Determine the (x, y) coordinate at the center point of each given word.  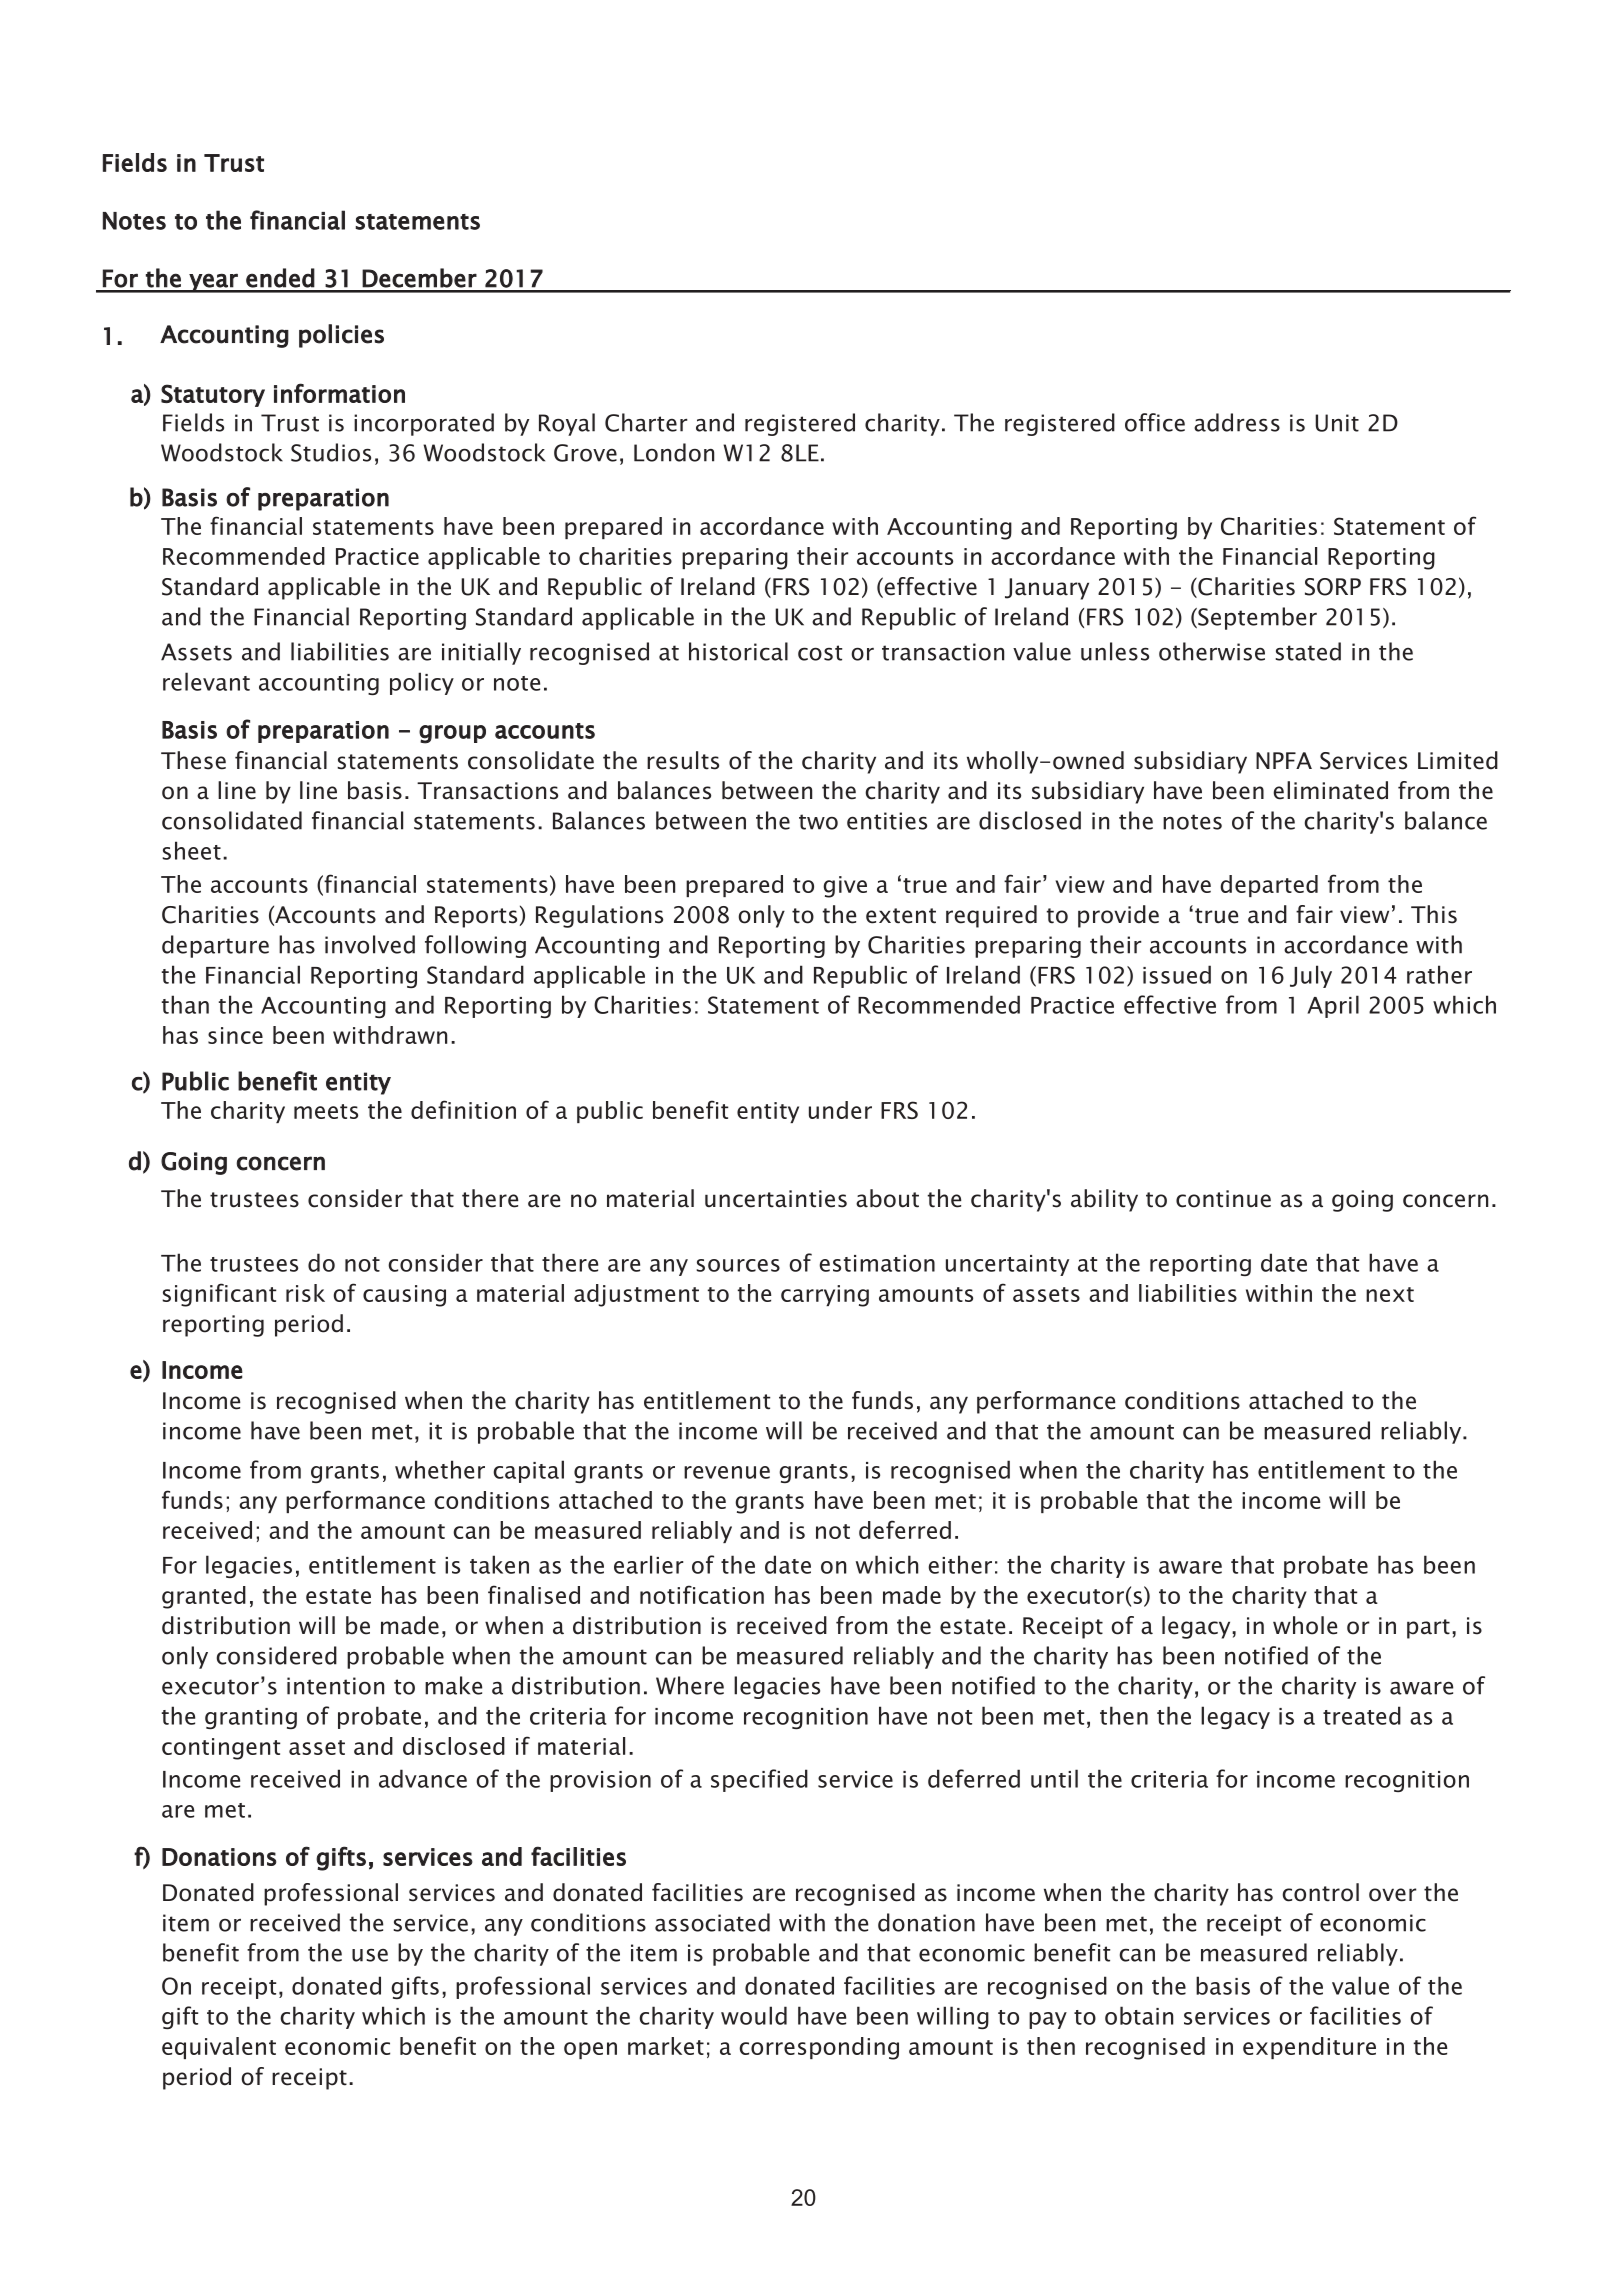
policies (341, 336)
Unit (1337, 423)
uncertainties (776, 1199)
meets (326, 1111)
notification (702, 1594)
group (452, 734)
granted (204, 1597)
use (370, 1955)
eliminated (1330, 790)
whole (1305, 1625)
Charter (646, 422)
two (818, 822)
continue (1223, 1199)
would (754, 2015)
